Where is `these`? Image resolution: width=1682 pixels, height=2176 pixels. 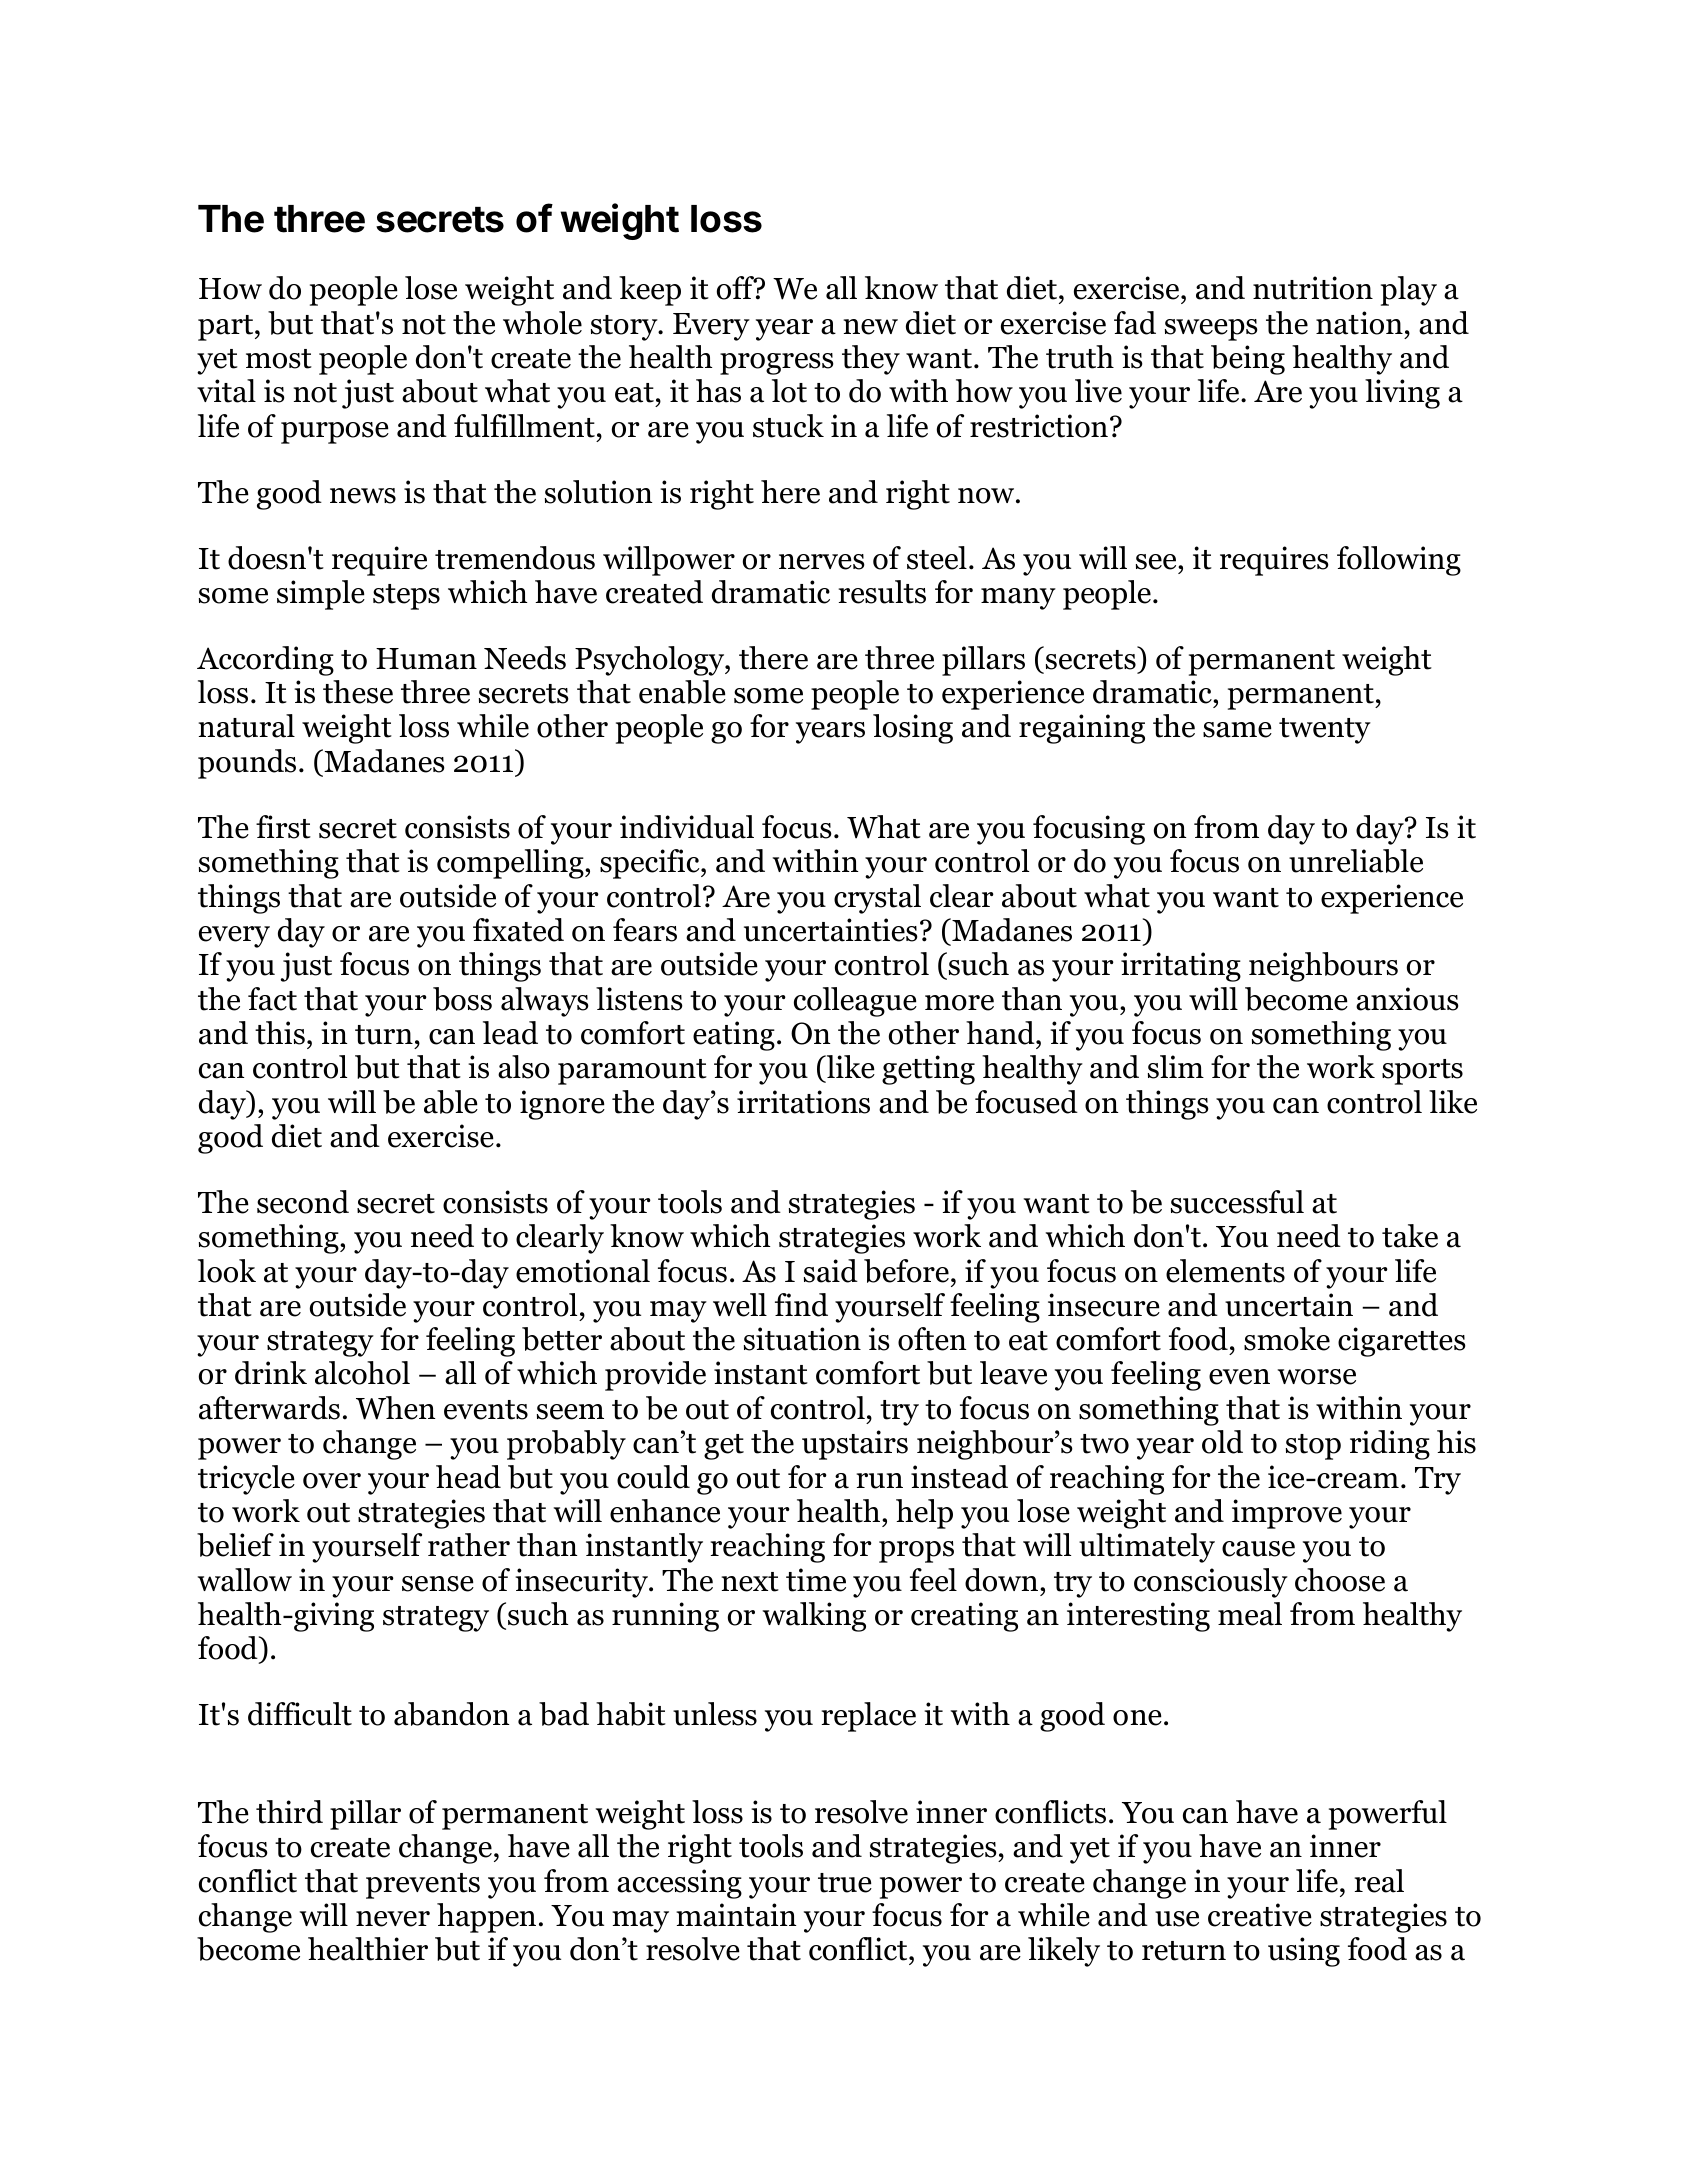 these is located at coordinates (358, 692).
